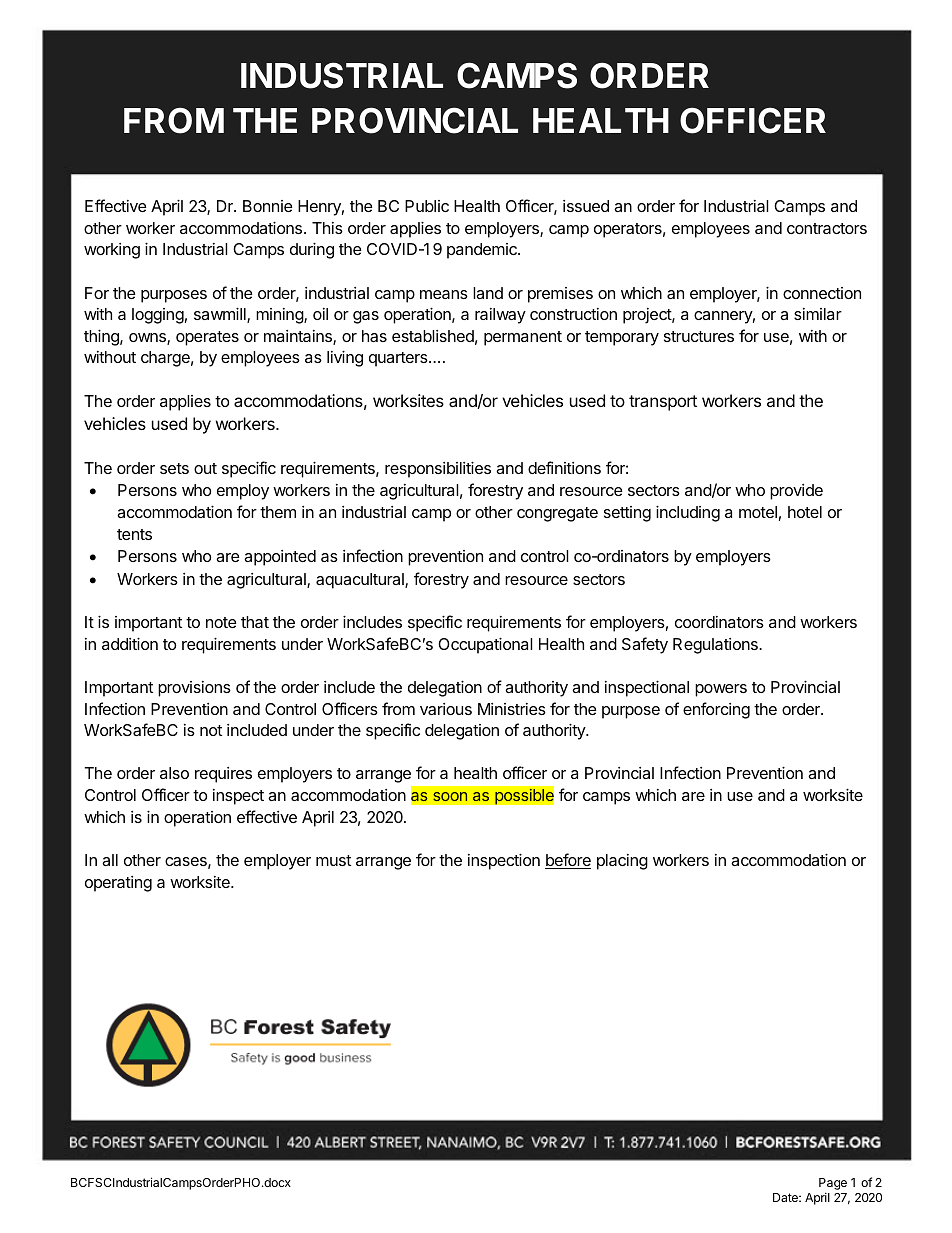 The height and width of the document is (1233, 952). Describe the element at coordinates (622, 862) in the document. I see `placing` at that location.
